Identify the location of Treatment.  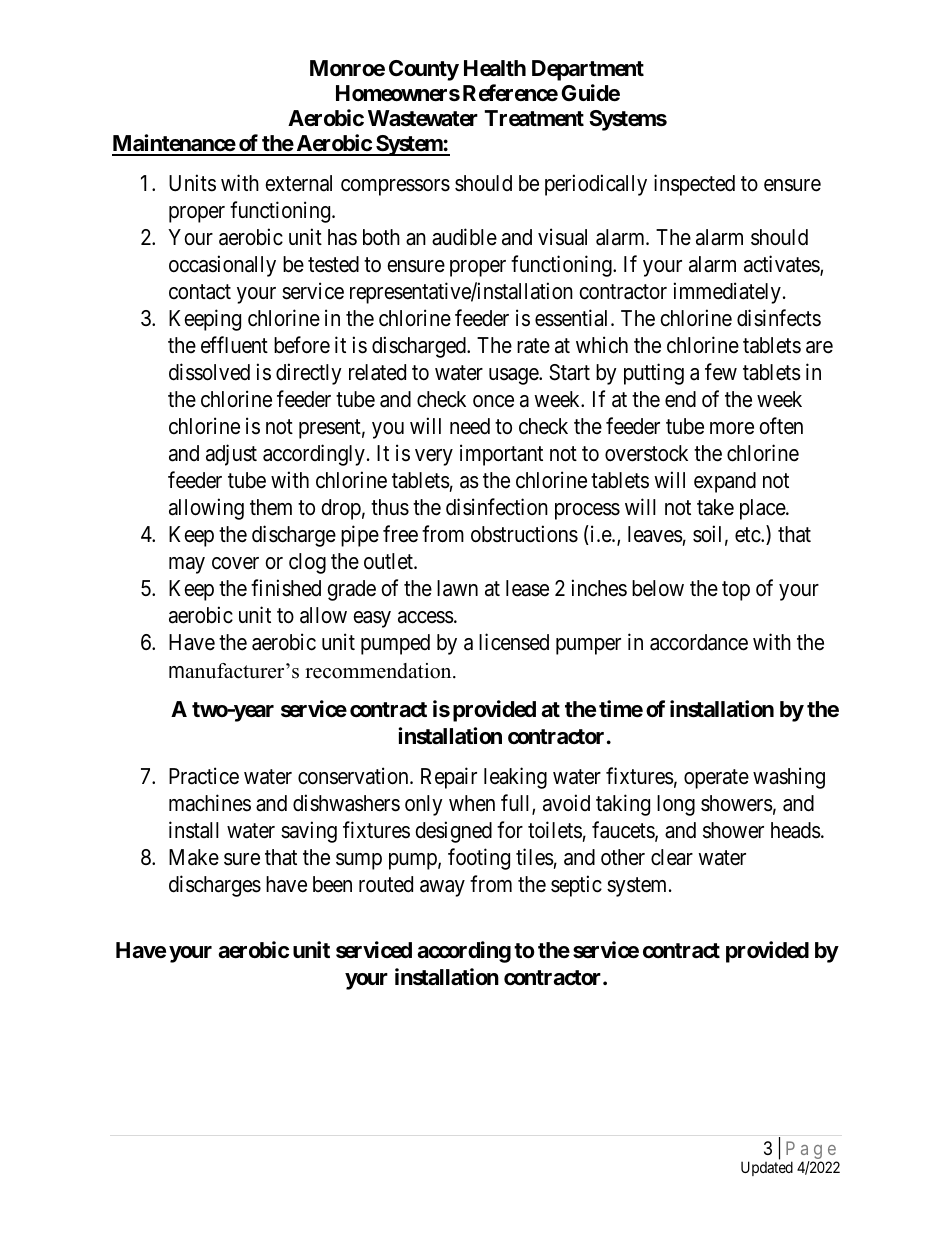
(534, 118).
